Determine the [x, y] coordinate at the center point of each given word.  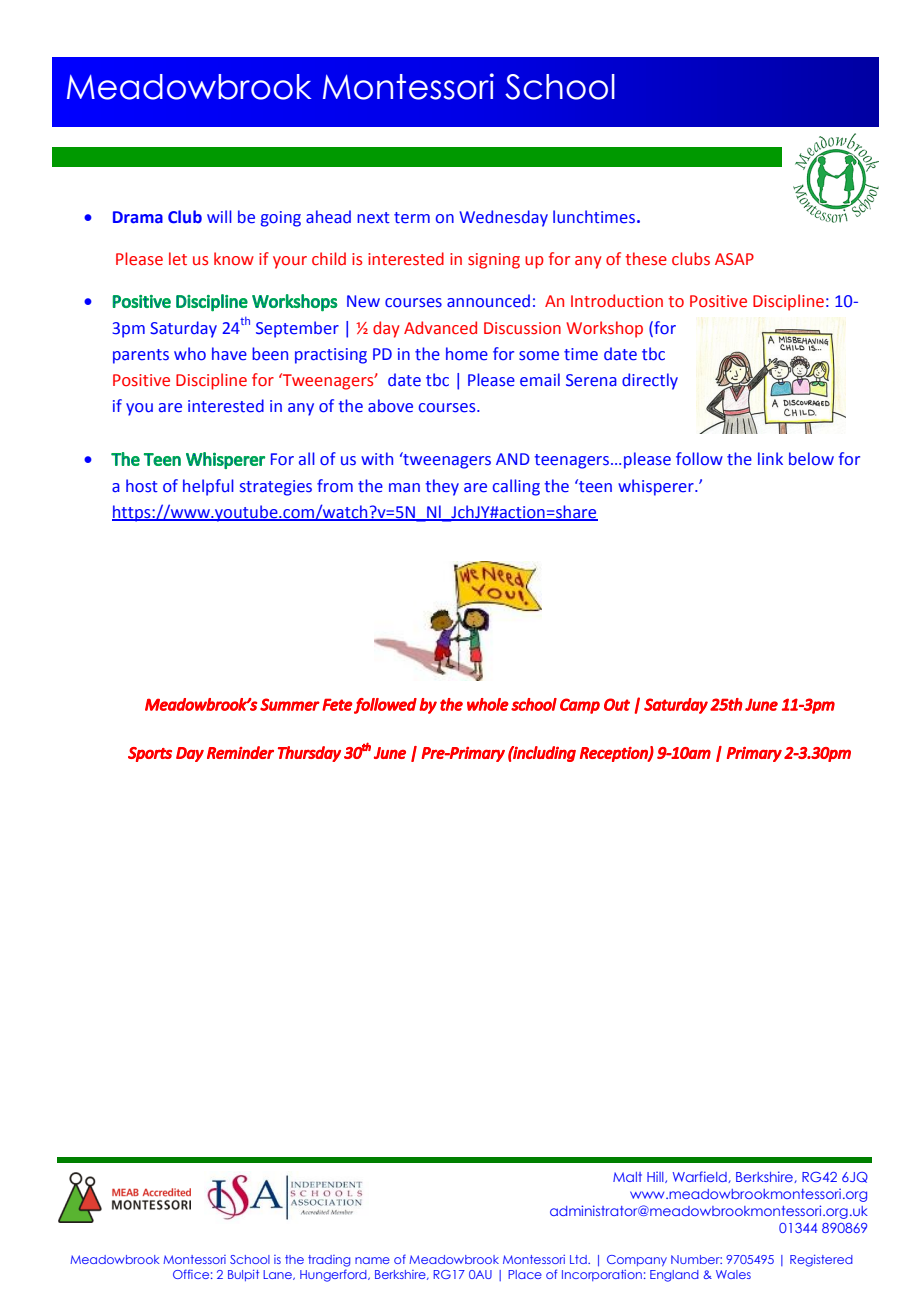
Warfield [701, 1177]
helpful [208, 487]
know [234, 259]
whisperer [657, 487]
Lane [278, 1275]
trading [329, 1261]
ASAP [734, 259]
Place [525, 1274]
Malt [627, 1177]
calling [516, 487]
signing [494, 261]
